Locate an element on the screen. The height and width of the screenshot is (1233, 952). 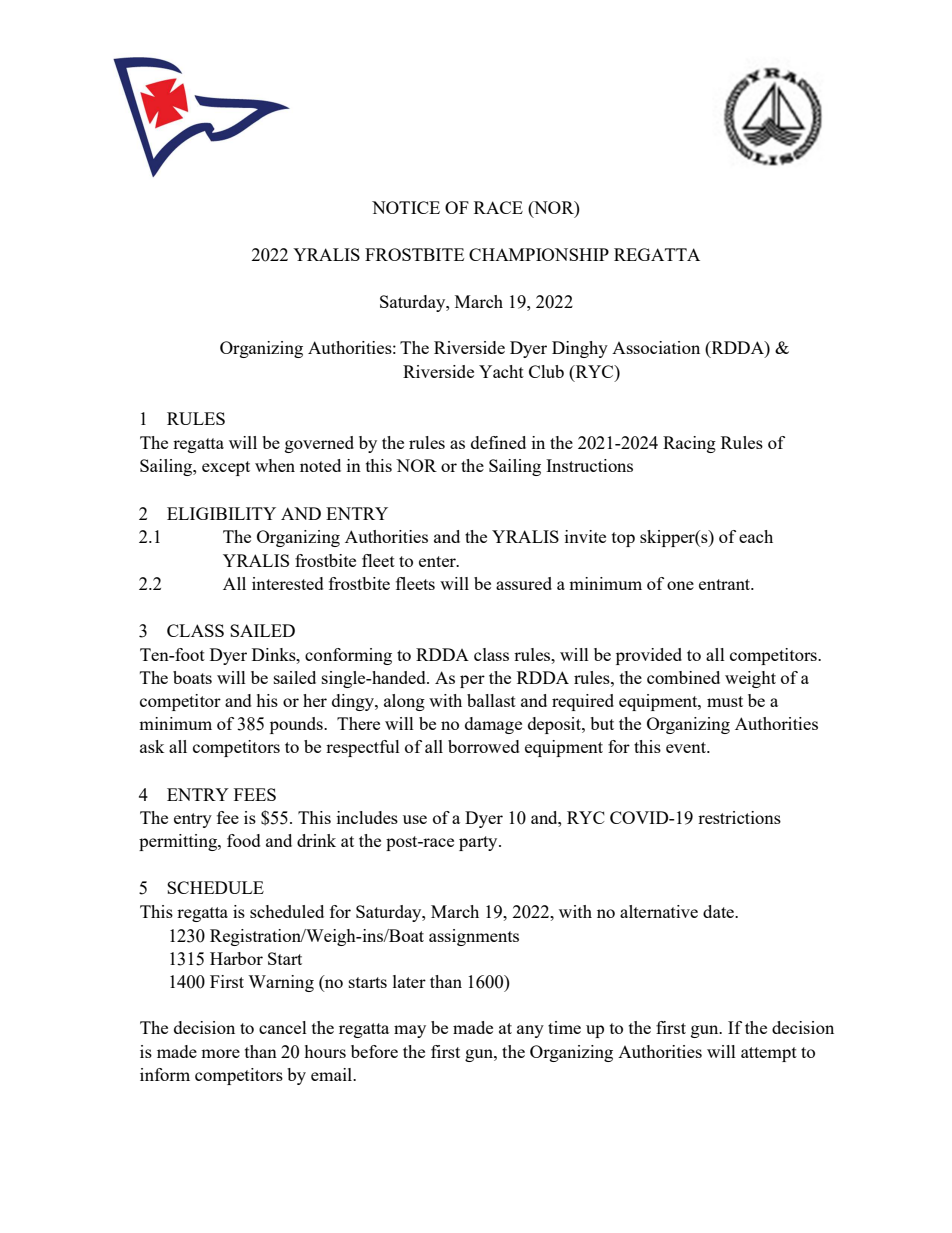
CHAMPIONSHIP is located at coordinates (539, 254).
